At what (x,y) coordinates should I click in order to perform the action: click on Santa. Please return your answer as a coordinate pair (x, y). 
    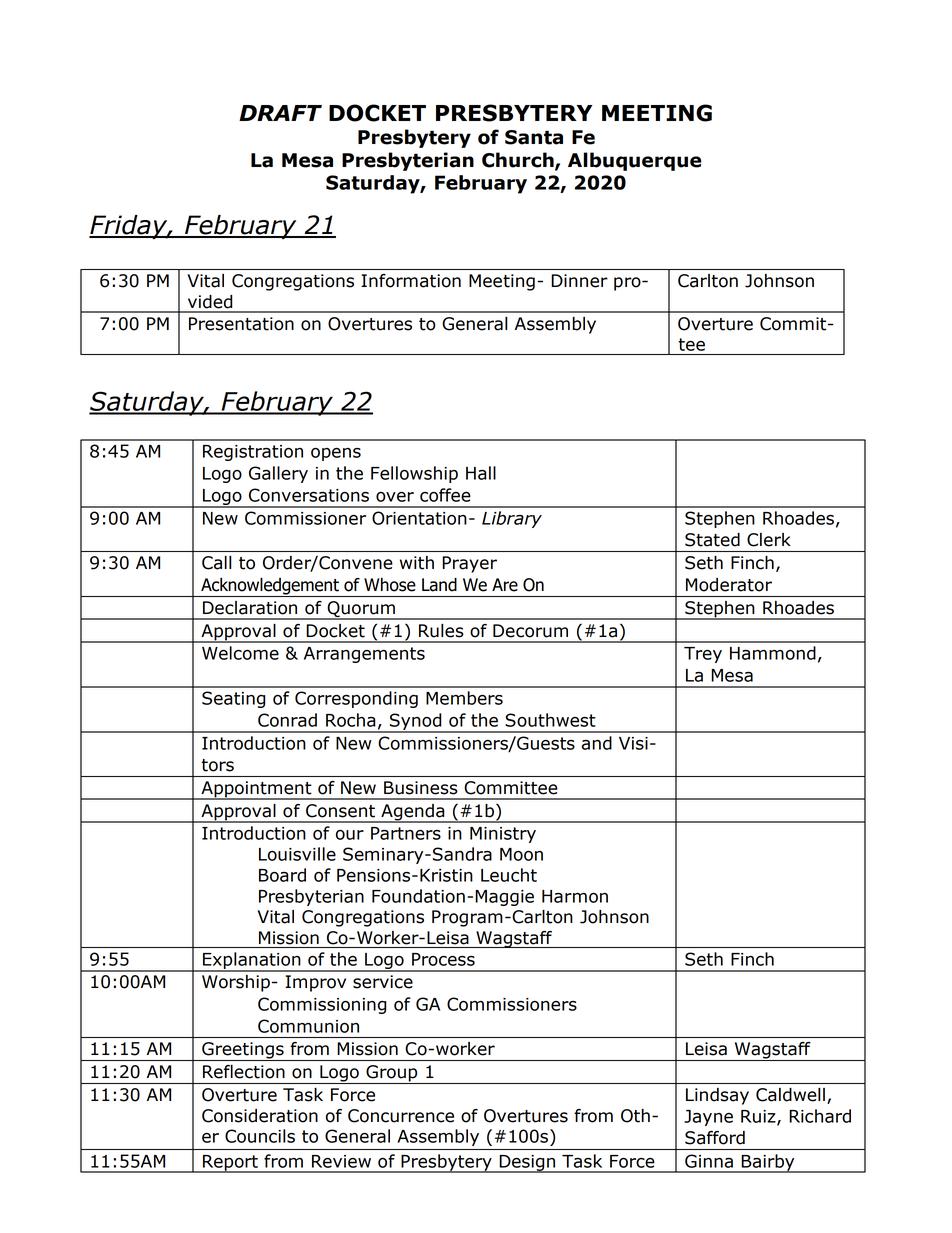
    Looking at the image, I should click on (534, 137).
